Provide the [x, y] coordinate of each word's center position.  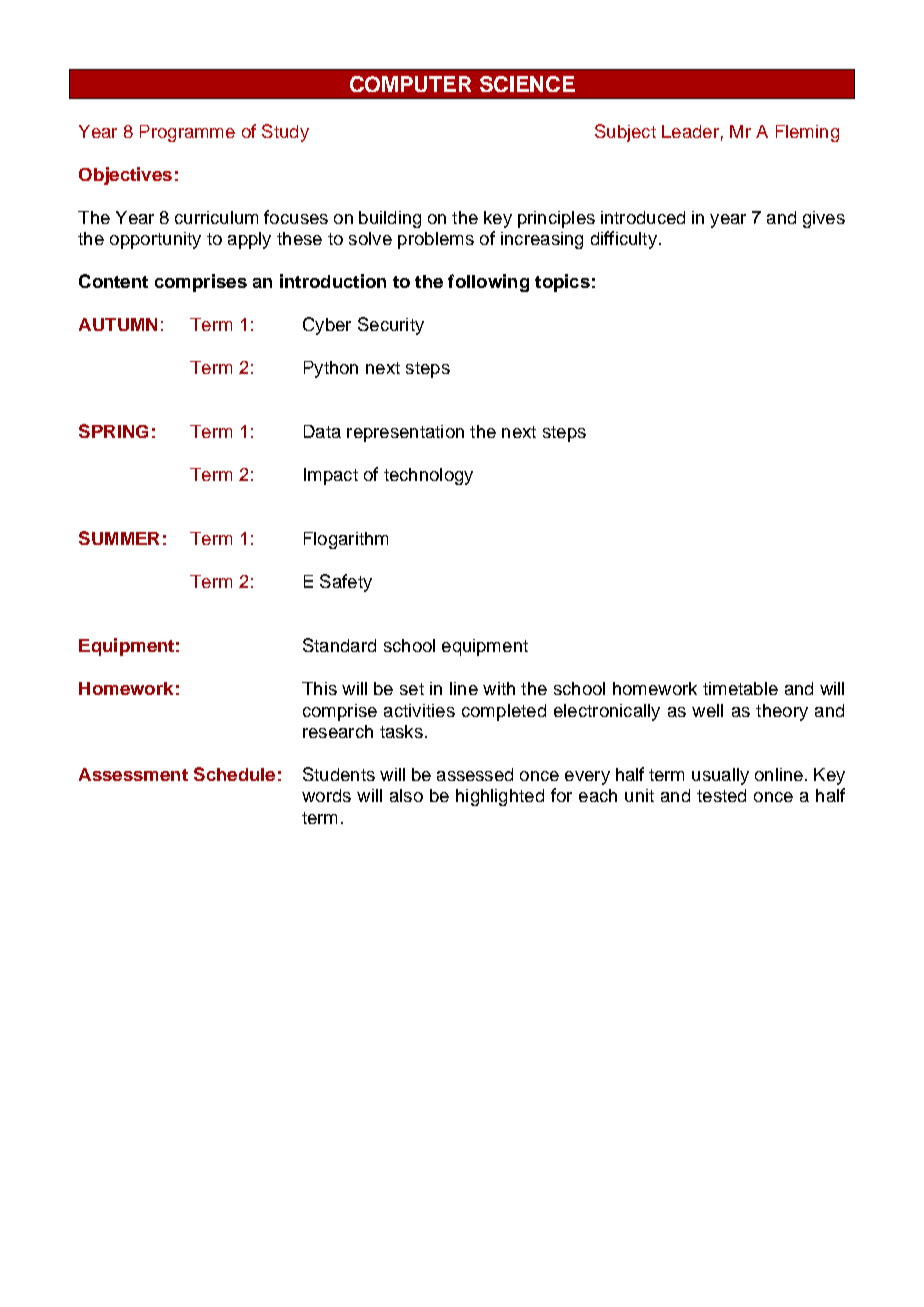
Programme [187, 133]
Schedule [234, 774]
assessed [475, 774]
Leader [690, 131]
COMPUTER [410, 84]
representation [405, 433]
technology [428, 476]
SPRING [113, 431]
